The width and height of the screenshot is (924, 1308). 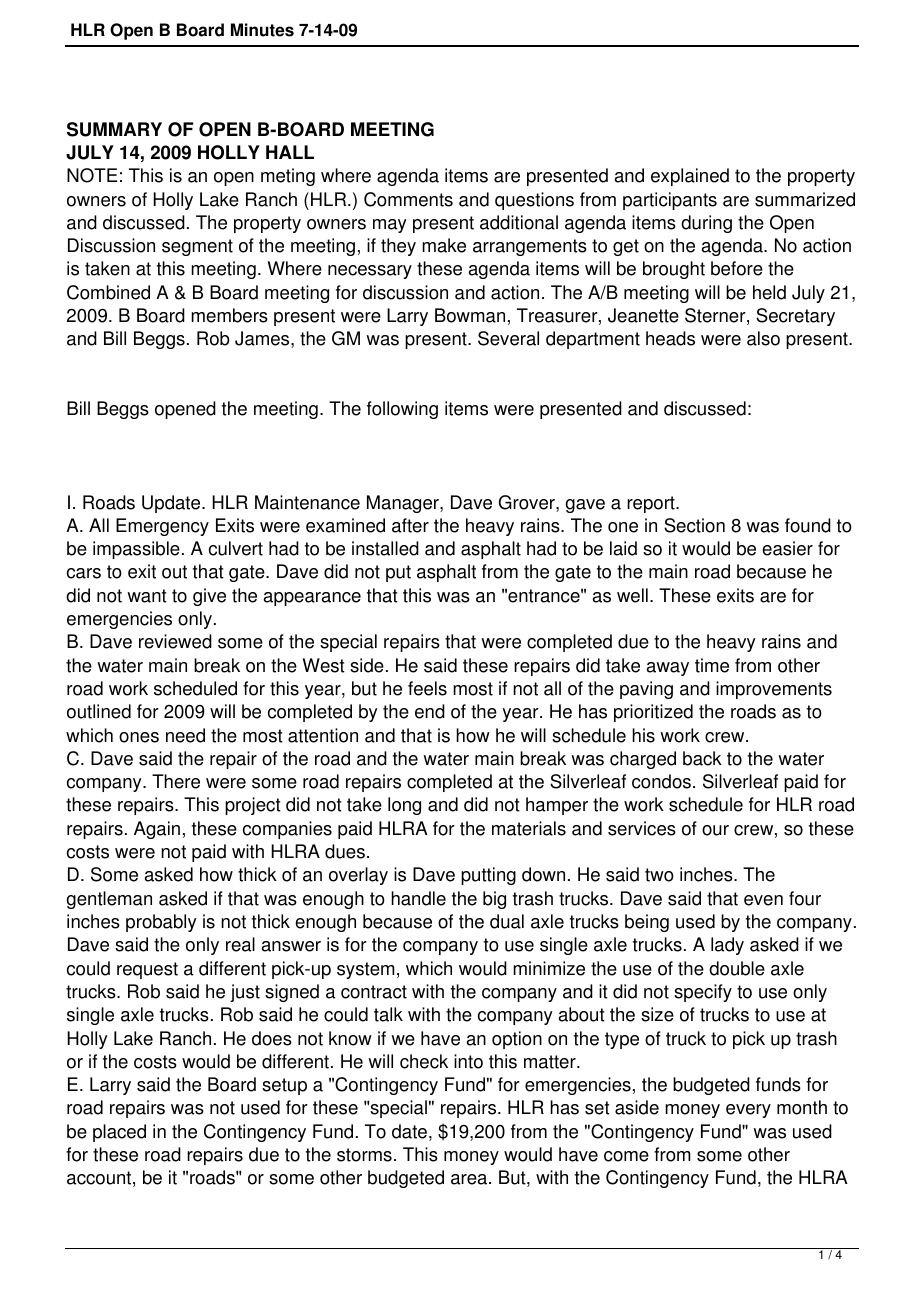 What do you see at coordinates (114, 129) in the screenshot?
I see `SUMMARY` at bounding box center [114, 129].
